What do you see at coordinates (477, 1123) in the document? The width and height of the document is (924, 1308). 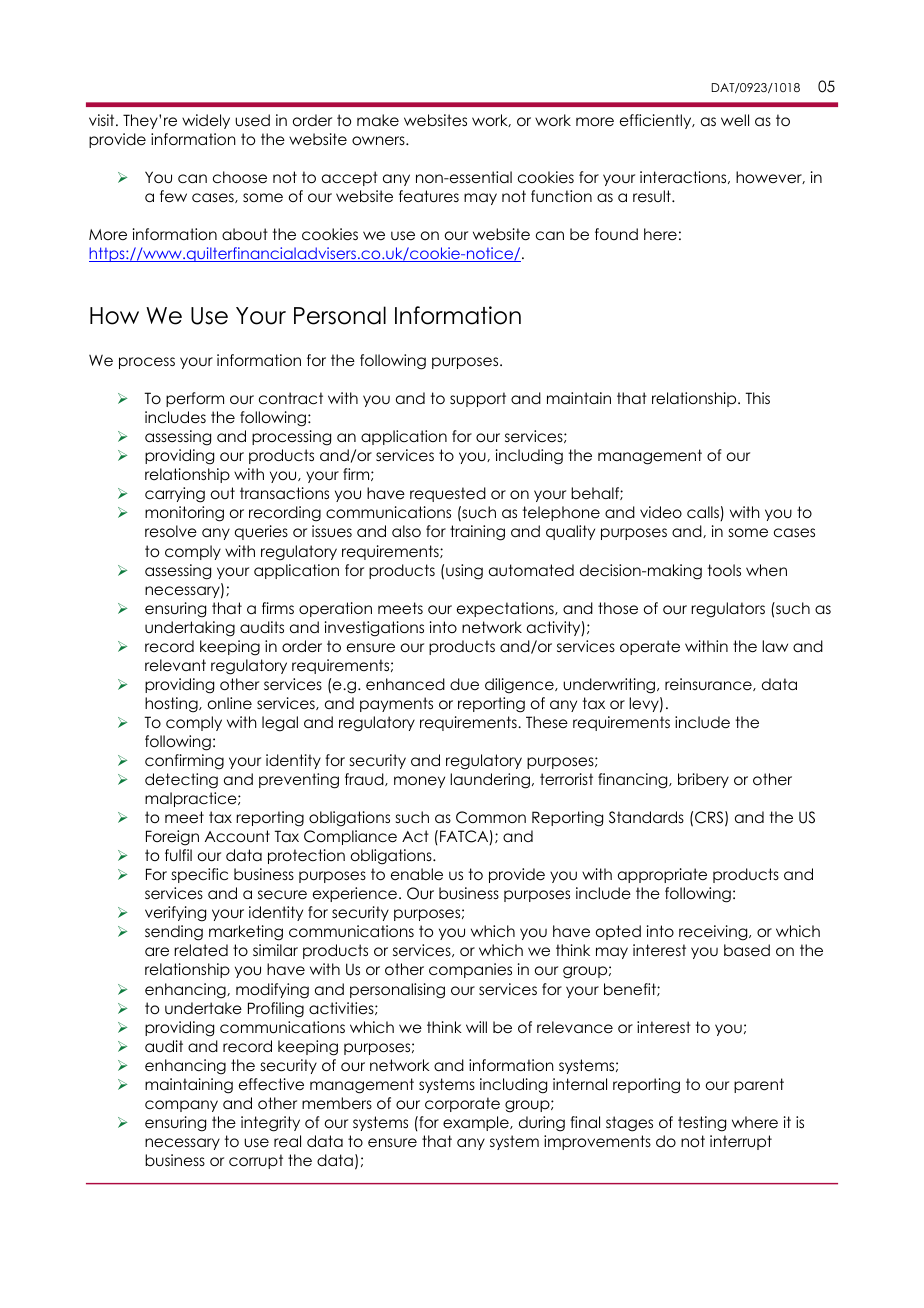 I see `example` at bounding box center [477, 1123].
